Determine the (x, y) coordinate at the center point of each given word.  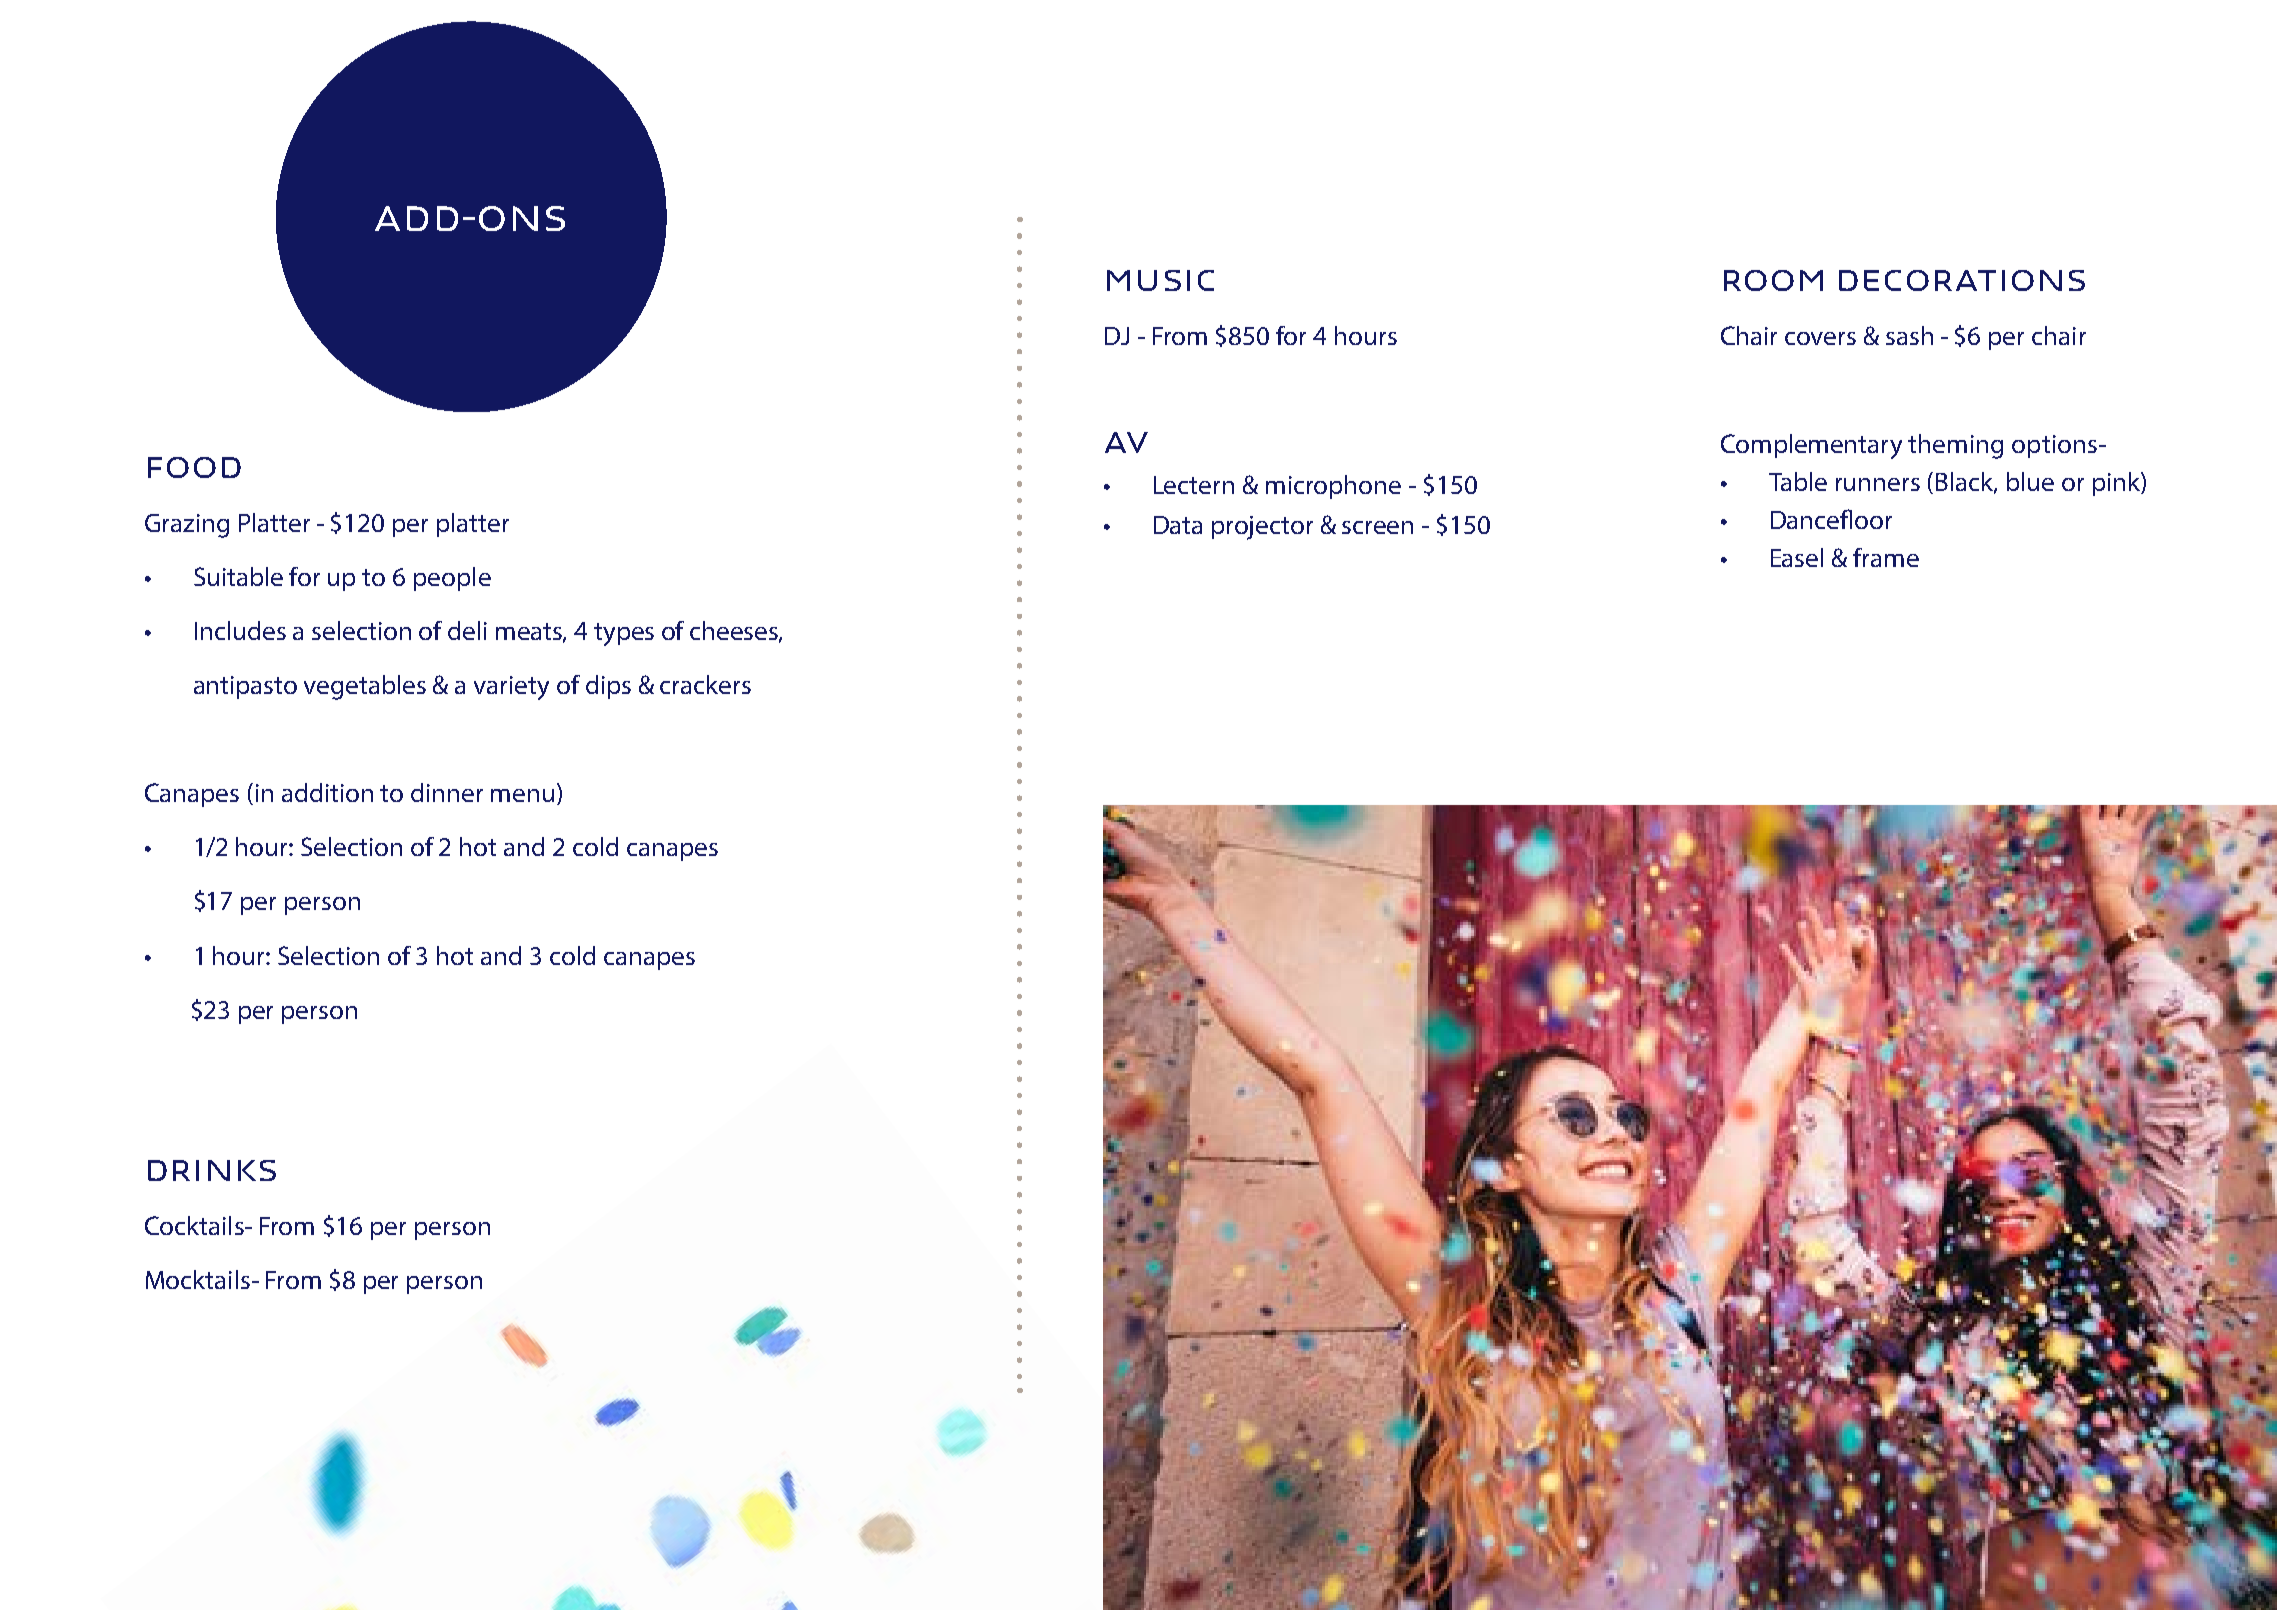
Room (1773, 280)
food (194, 467)
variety (511, 688)
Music (1160, 280)
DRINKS (212, 1170)
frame (1886, 557)
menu (522, 795)
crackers (705, 684)
